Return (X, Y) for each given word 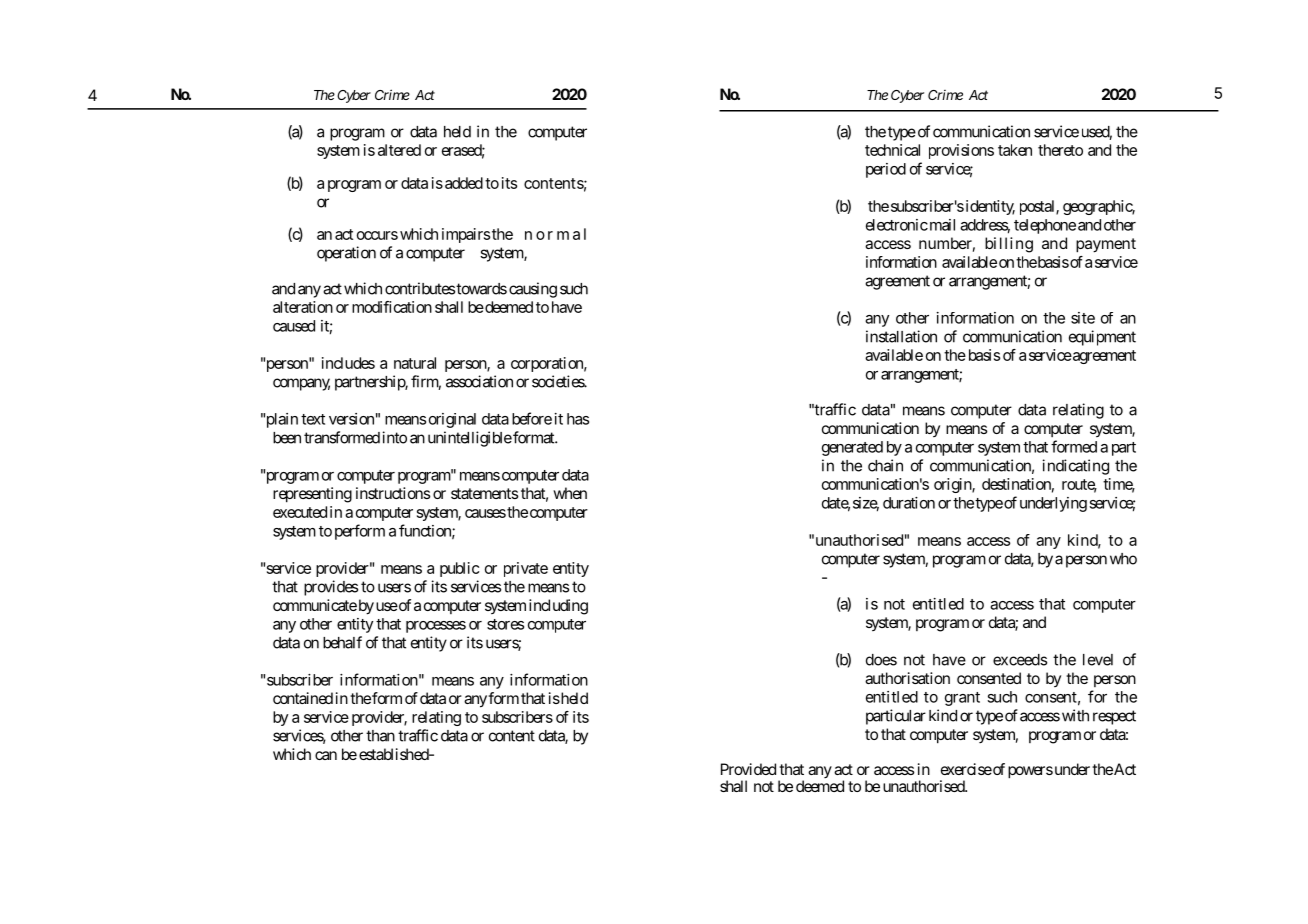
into (395, 437)
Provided (748, 769)
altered (399, 150)
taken (1015, 150)
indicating (1076, 467)
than (380, 736)
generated (852, 448)
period (886, 170)
